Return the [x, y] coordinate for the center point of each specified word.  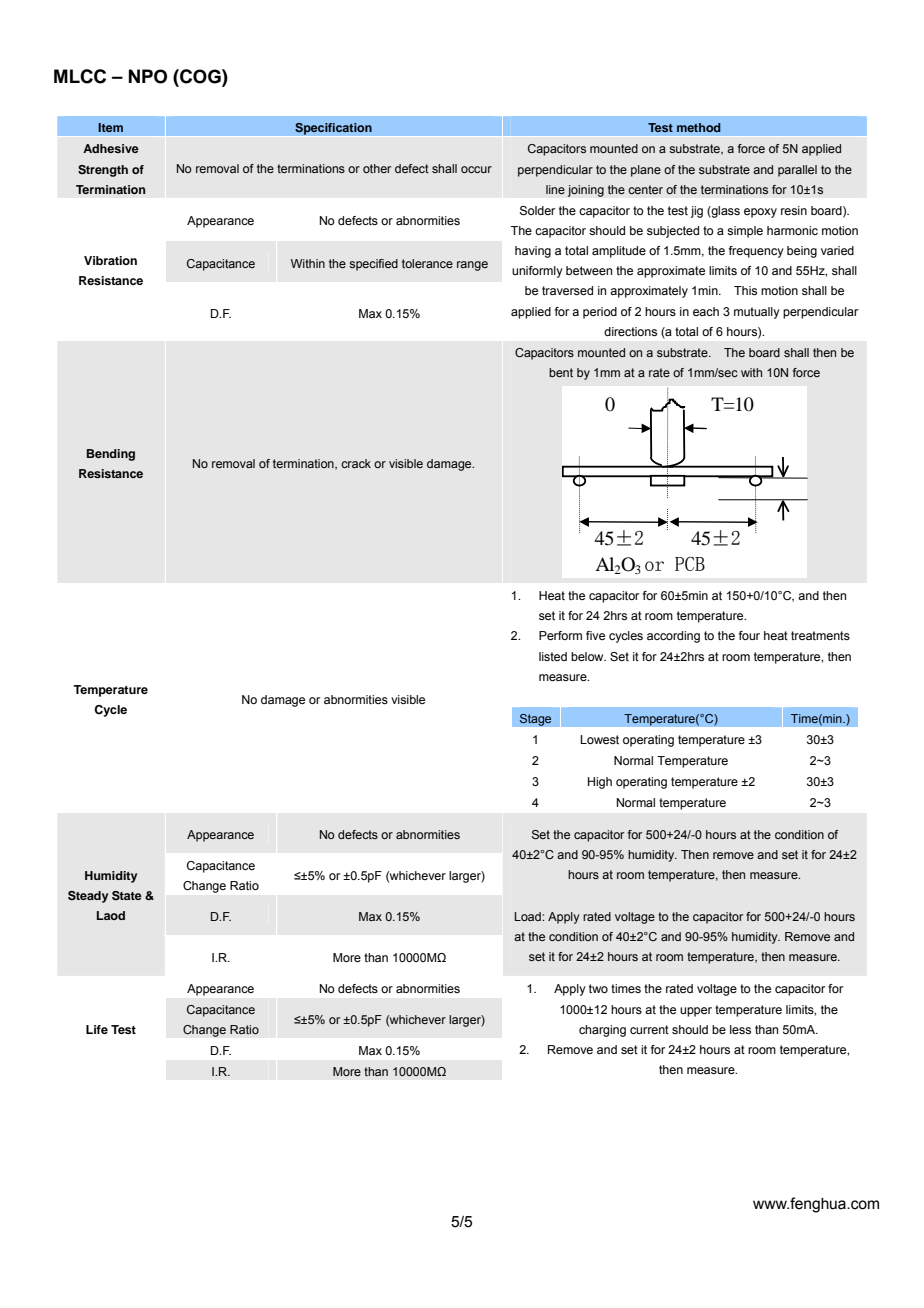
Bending [111, 455]
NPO [148, 76]
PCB [690, 564]
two [598, 988]
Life [97, 1029]
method [699, 127]
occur [476, 169]
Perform [560, 635]
